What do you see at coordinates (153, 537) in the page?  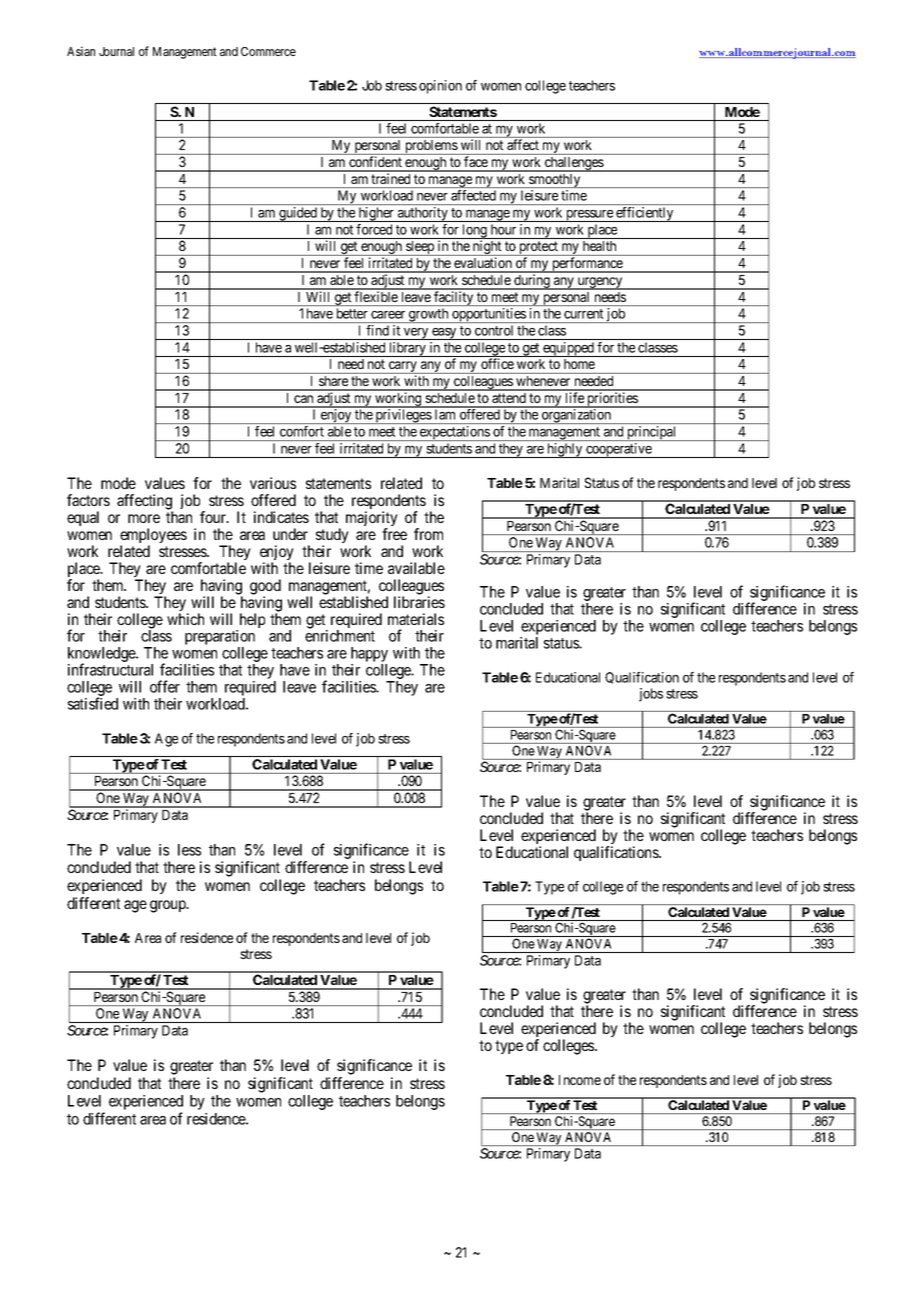 I see `employees` at bounding box center [153, 537].
